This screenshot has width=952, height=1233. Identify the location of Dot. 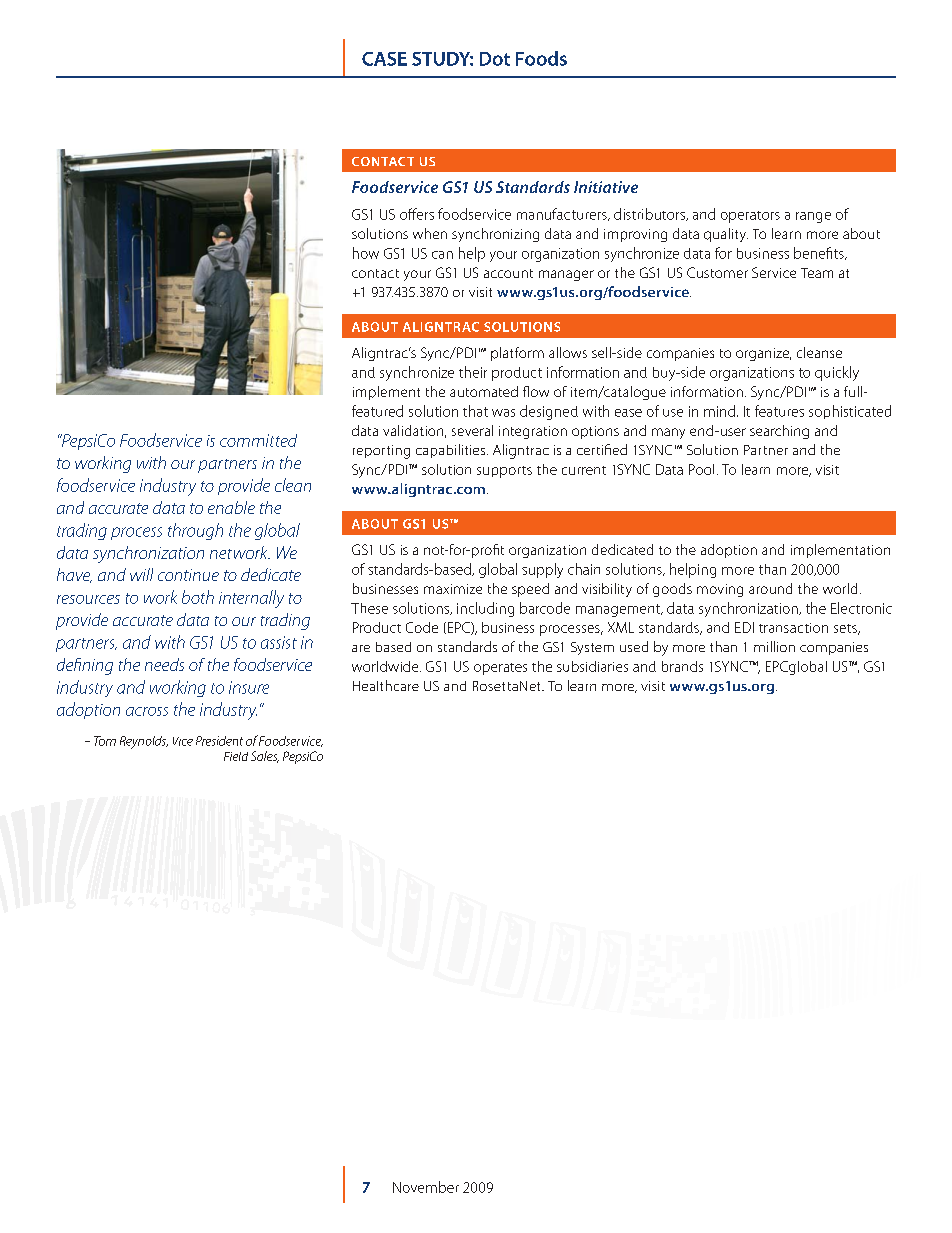
(495, 59).
